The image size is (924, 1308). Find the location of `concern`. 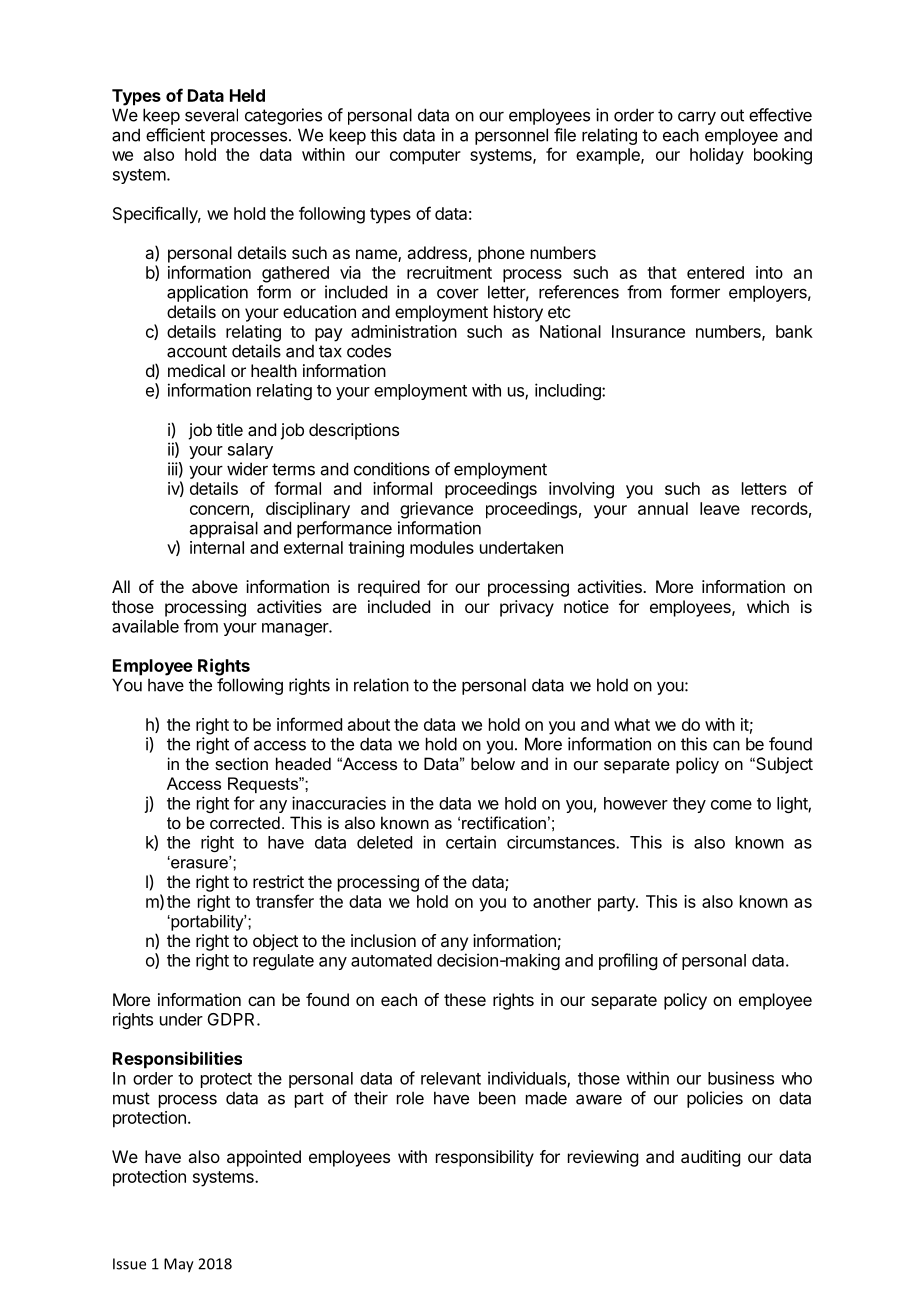

concern is located at coordinates (219, 510).
